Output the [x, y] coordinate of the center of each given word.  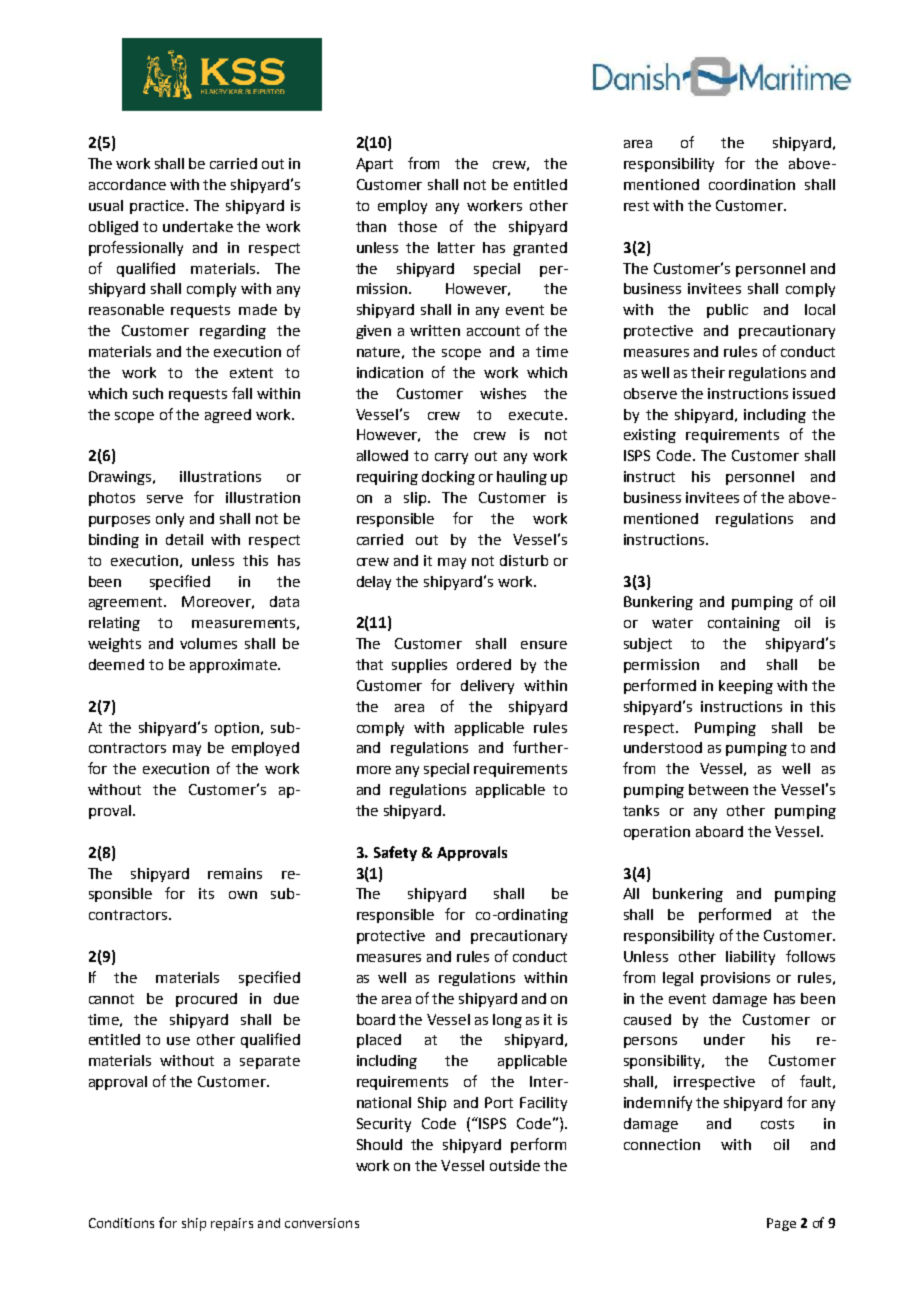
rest [636, 206]
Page [781, 1224]
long [507, 1021]
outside [515, 1165]
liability [750, 958]
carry [451, 458]
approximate [234, 666]
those [417, 226]
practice [158, 207]
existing [650, 436]
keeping [746, 687]
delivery [487, 687]
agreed [228, 416]
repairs [232, 1224]
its [206, 893]
